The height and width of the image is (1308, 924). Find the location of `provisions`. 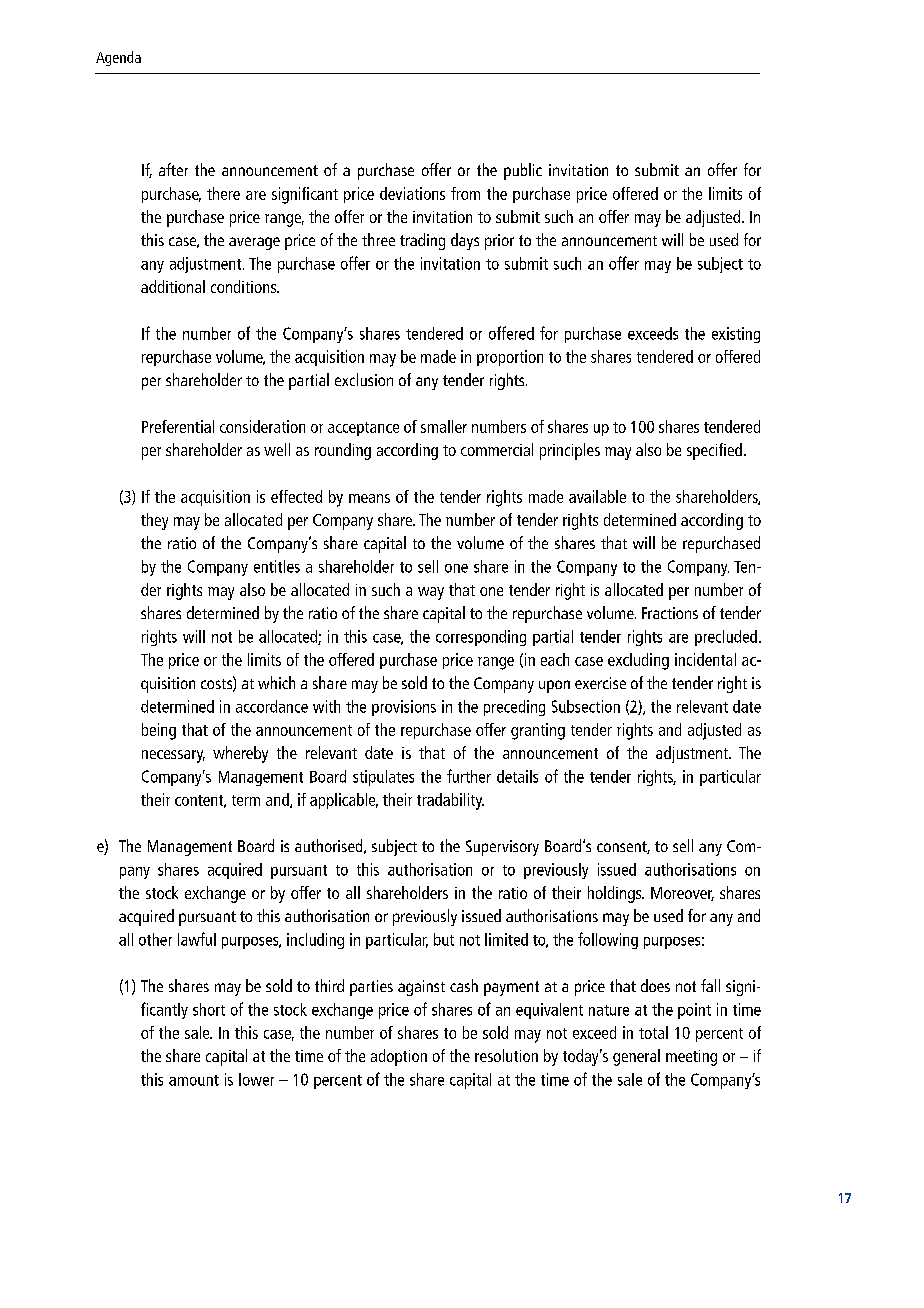

provisions is located at coordinates (404, 708).
